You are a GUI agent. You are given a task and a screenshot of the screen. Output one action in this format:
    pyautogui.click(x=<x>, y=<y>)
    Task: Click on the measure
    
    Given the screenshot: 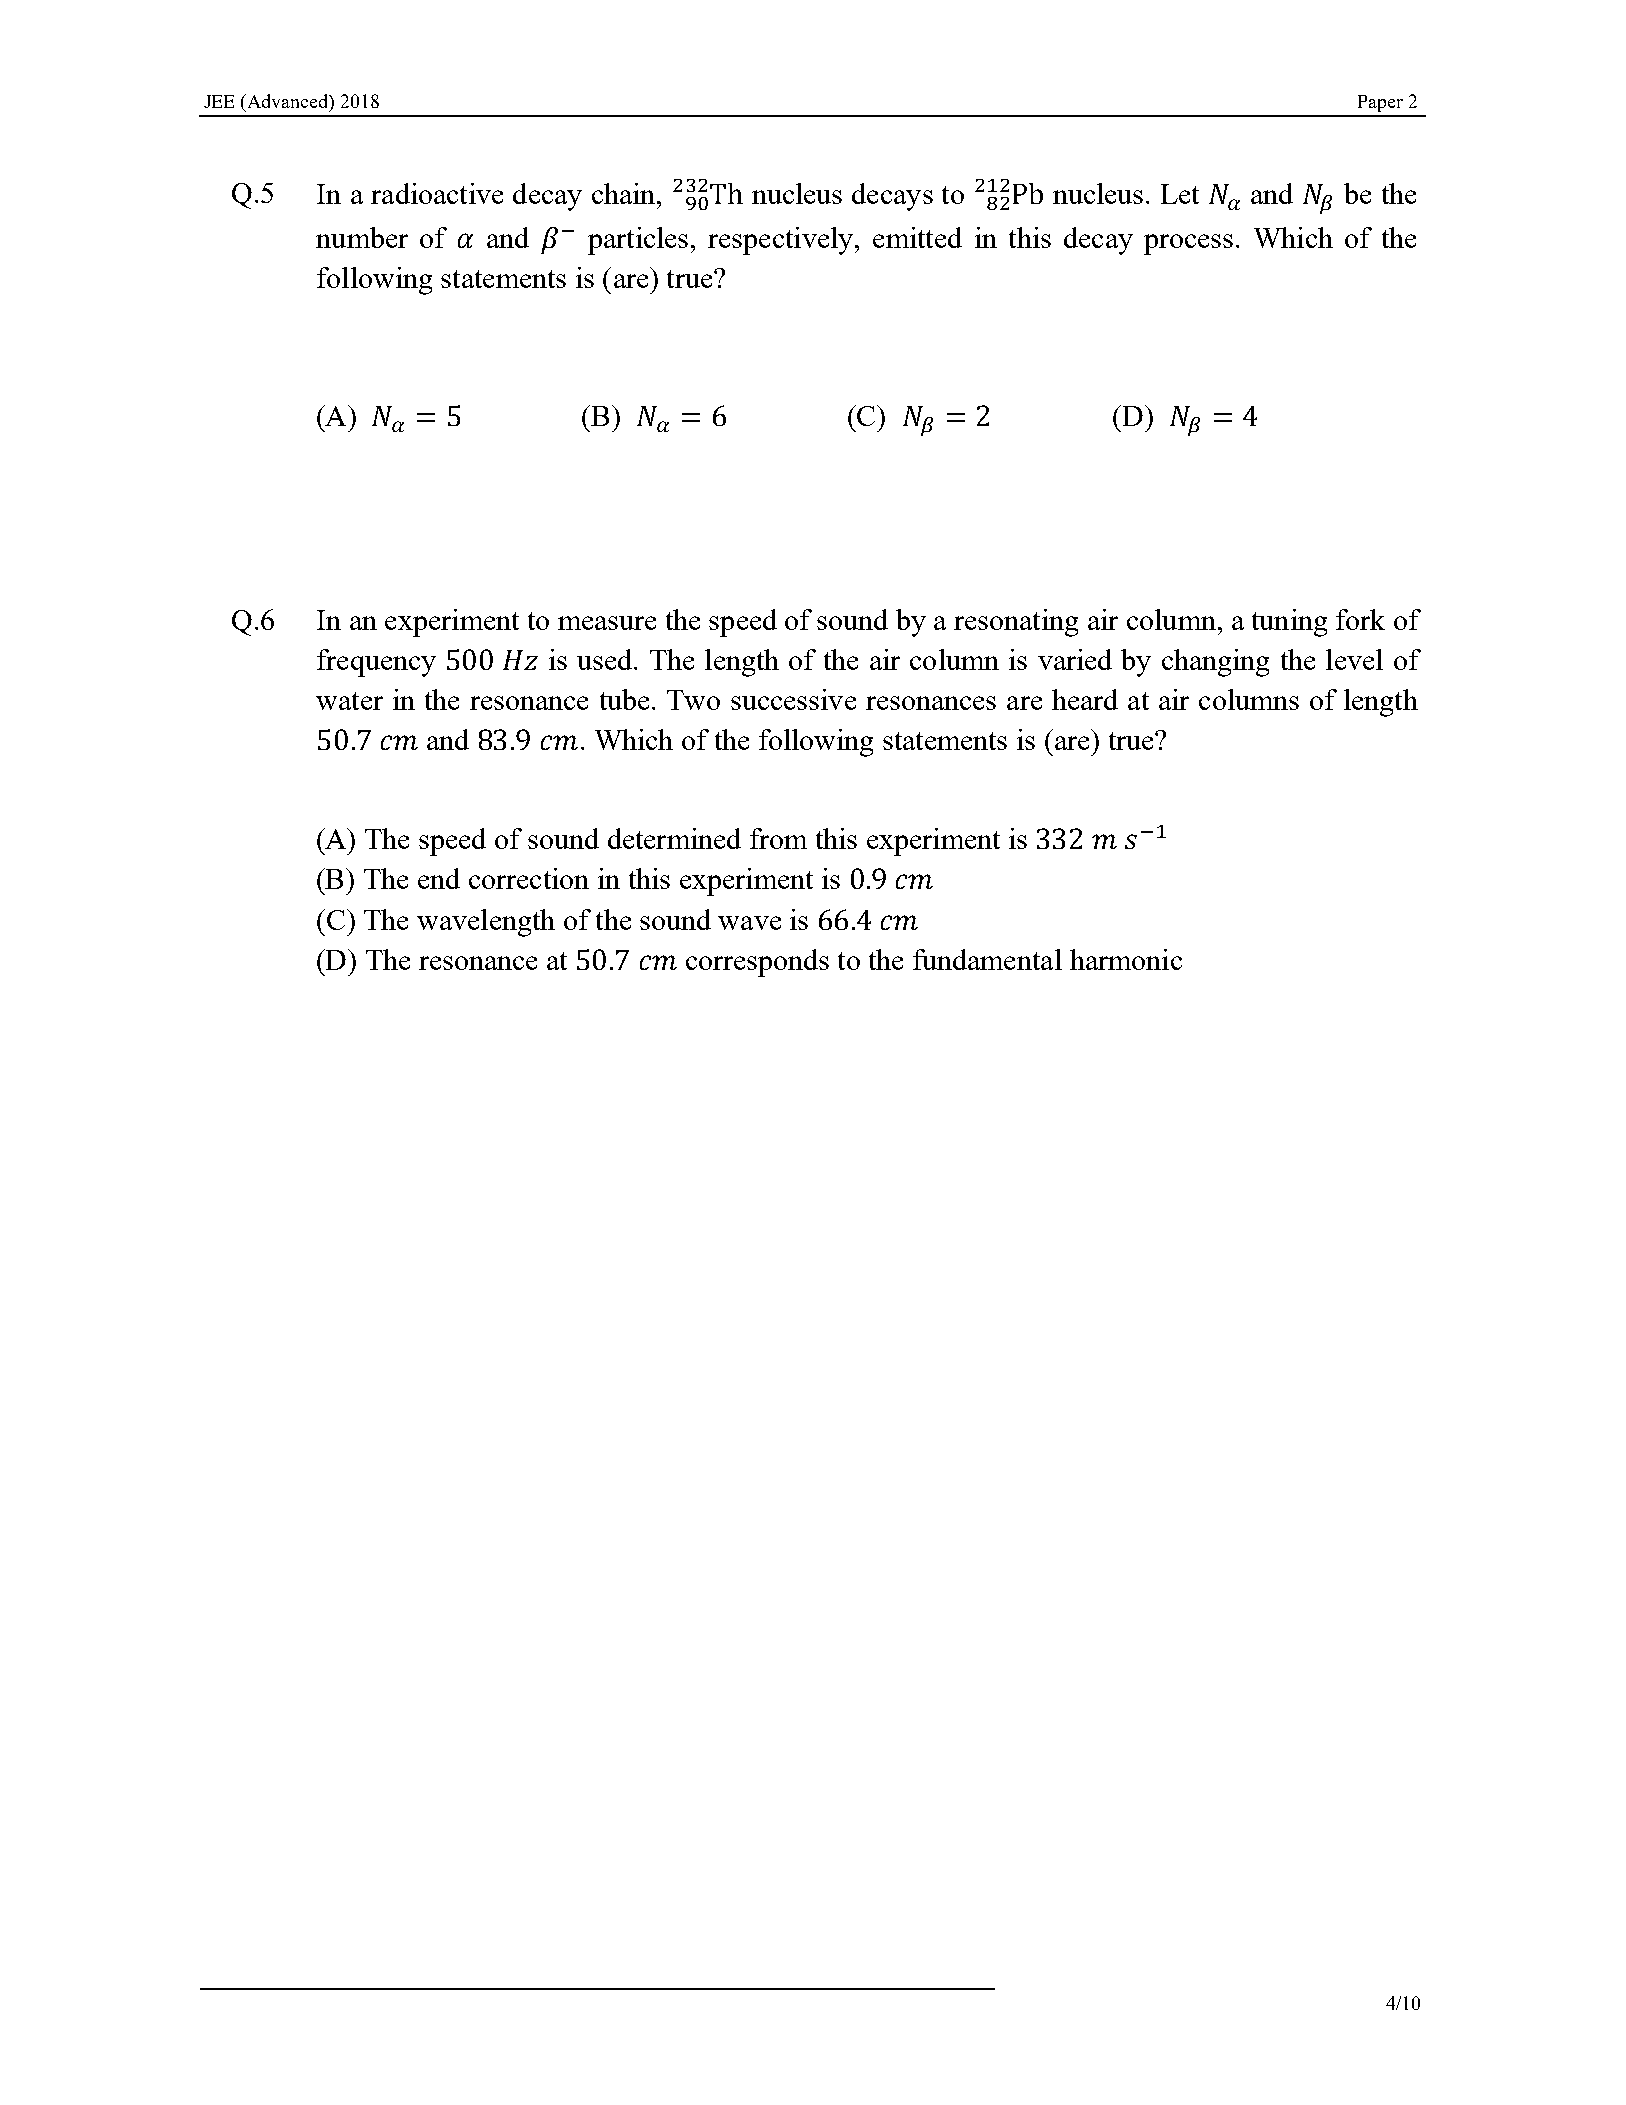 What is the action you would take?
    pyautogui.click(x=607, y=623)
